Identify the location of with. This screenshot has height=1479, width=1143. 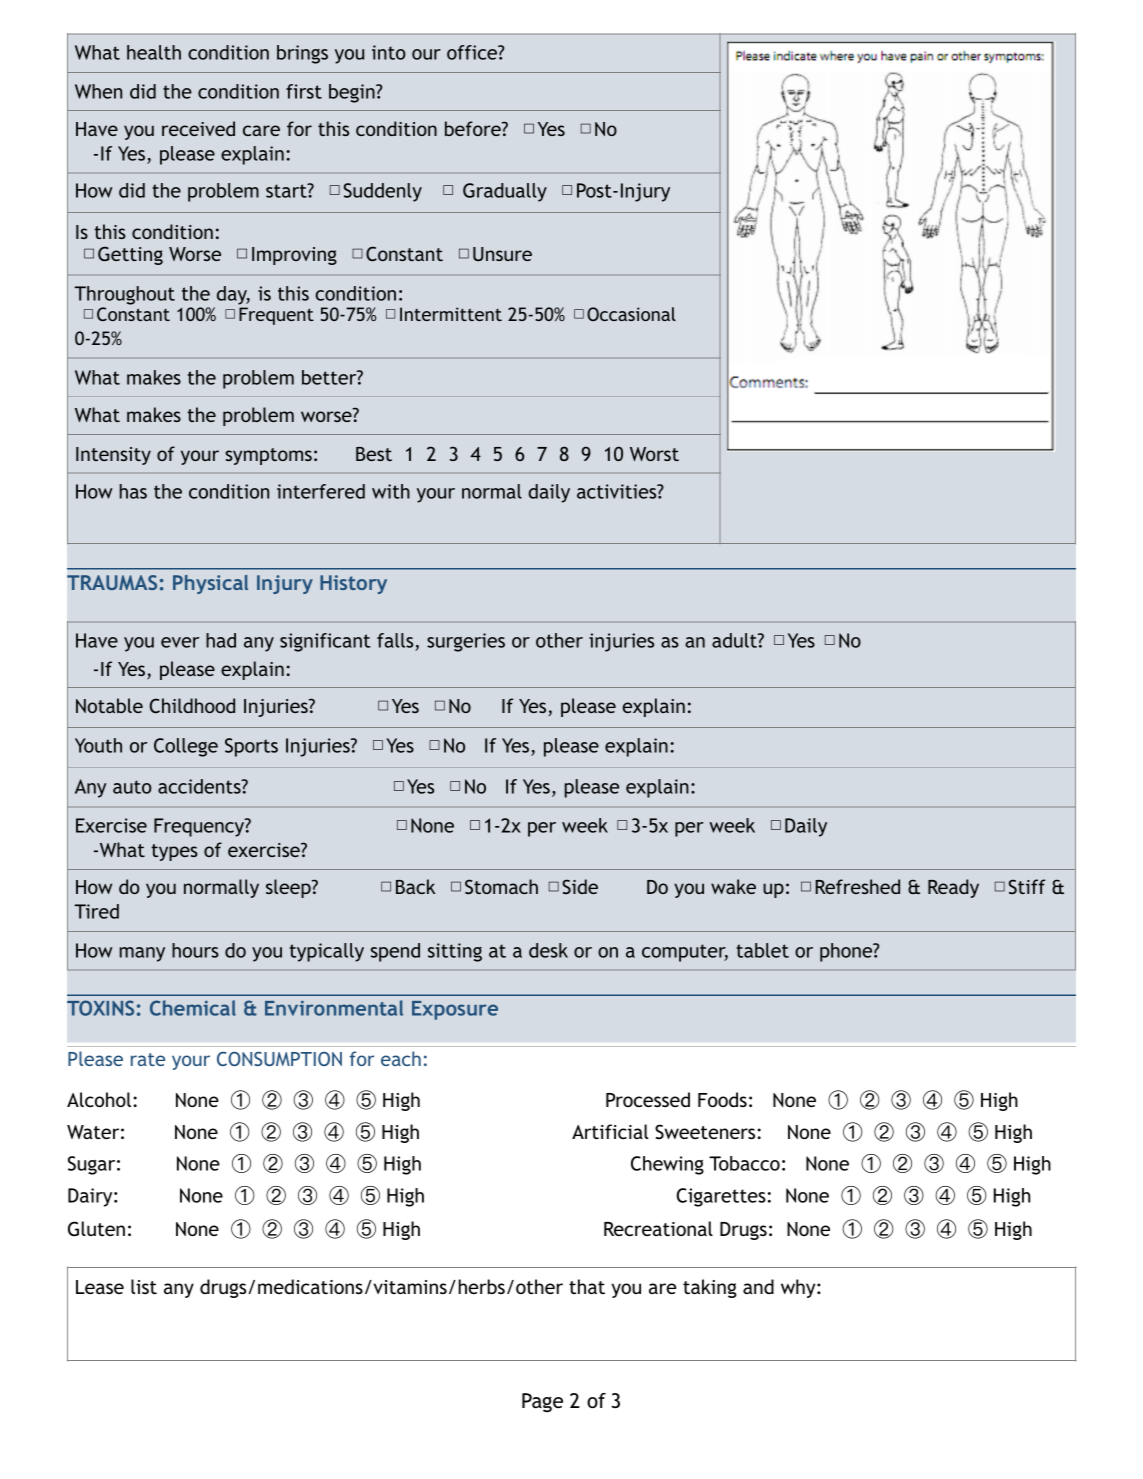
(391, 491).
